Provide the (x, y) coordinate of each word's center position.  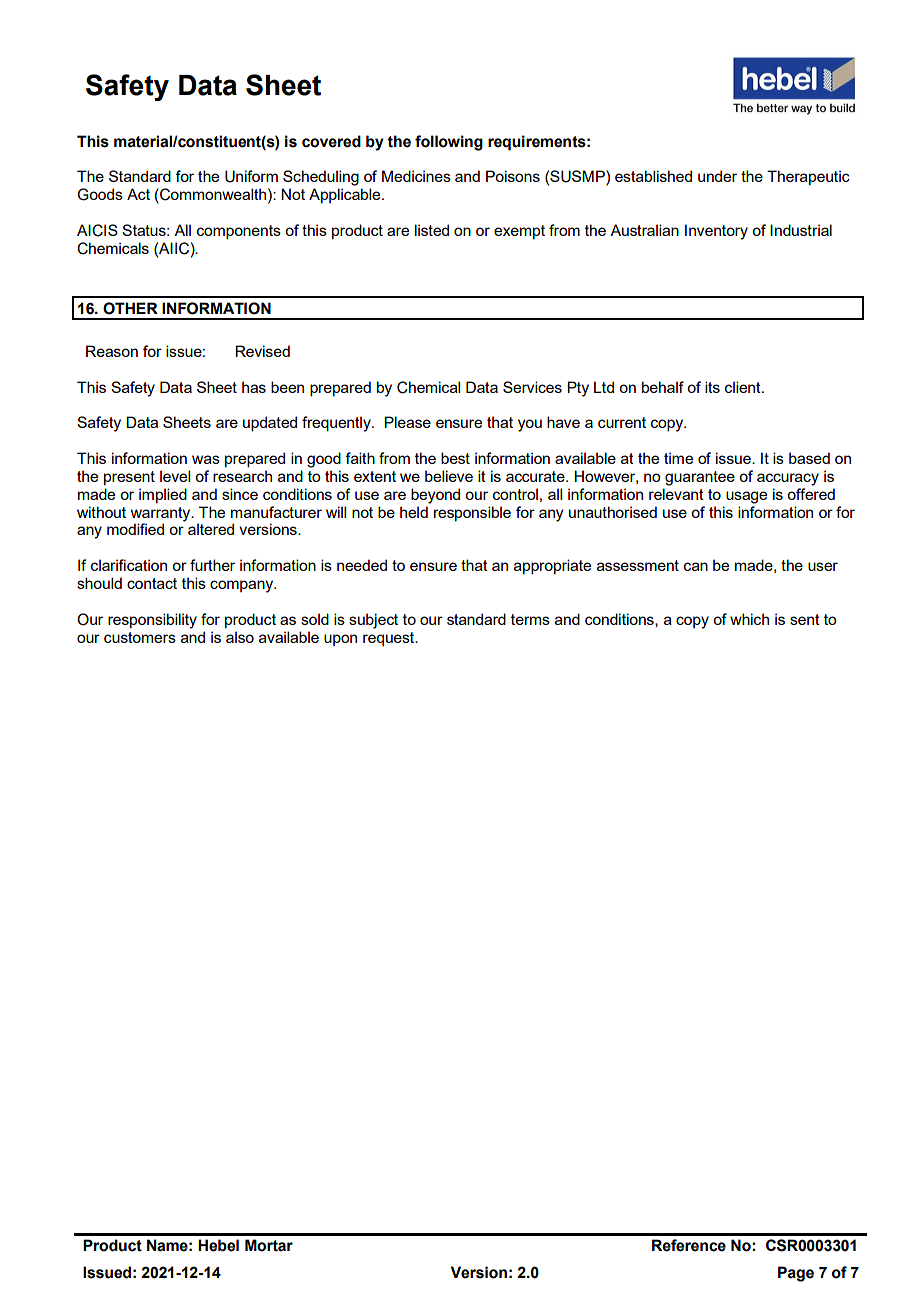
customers (140, 637)
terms (530, 619)
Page (796, 1274)
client (744, 387)
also (240, 637)
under (717, 176)
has (254, 387)
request (390, 639)
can (696, 566)
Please (407, 422)
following (449, 143)
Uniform (251, 176)
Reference (689, 1245)
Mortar (269, 1245)
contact (152, 583)
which (749, 619)
